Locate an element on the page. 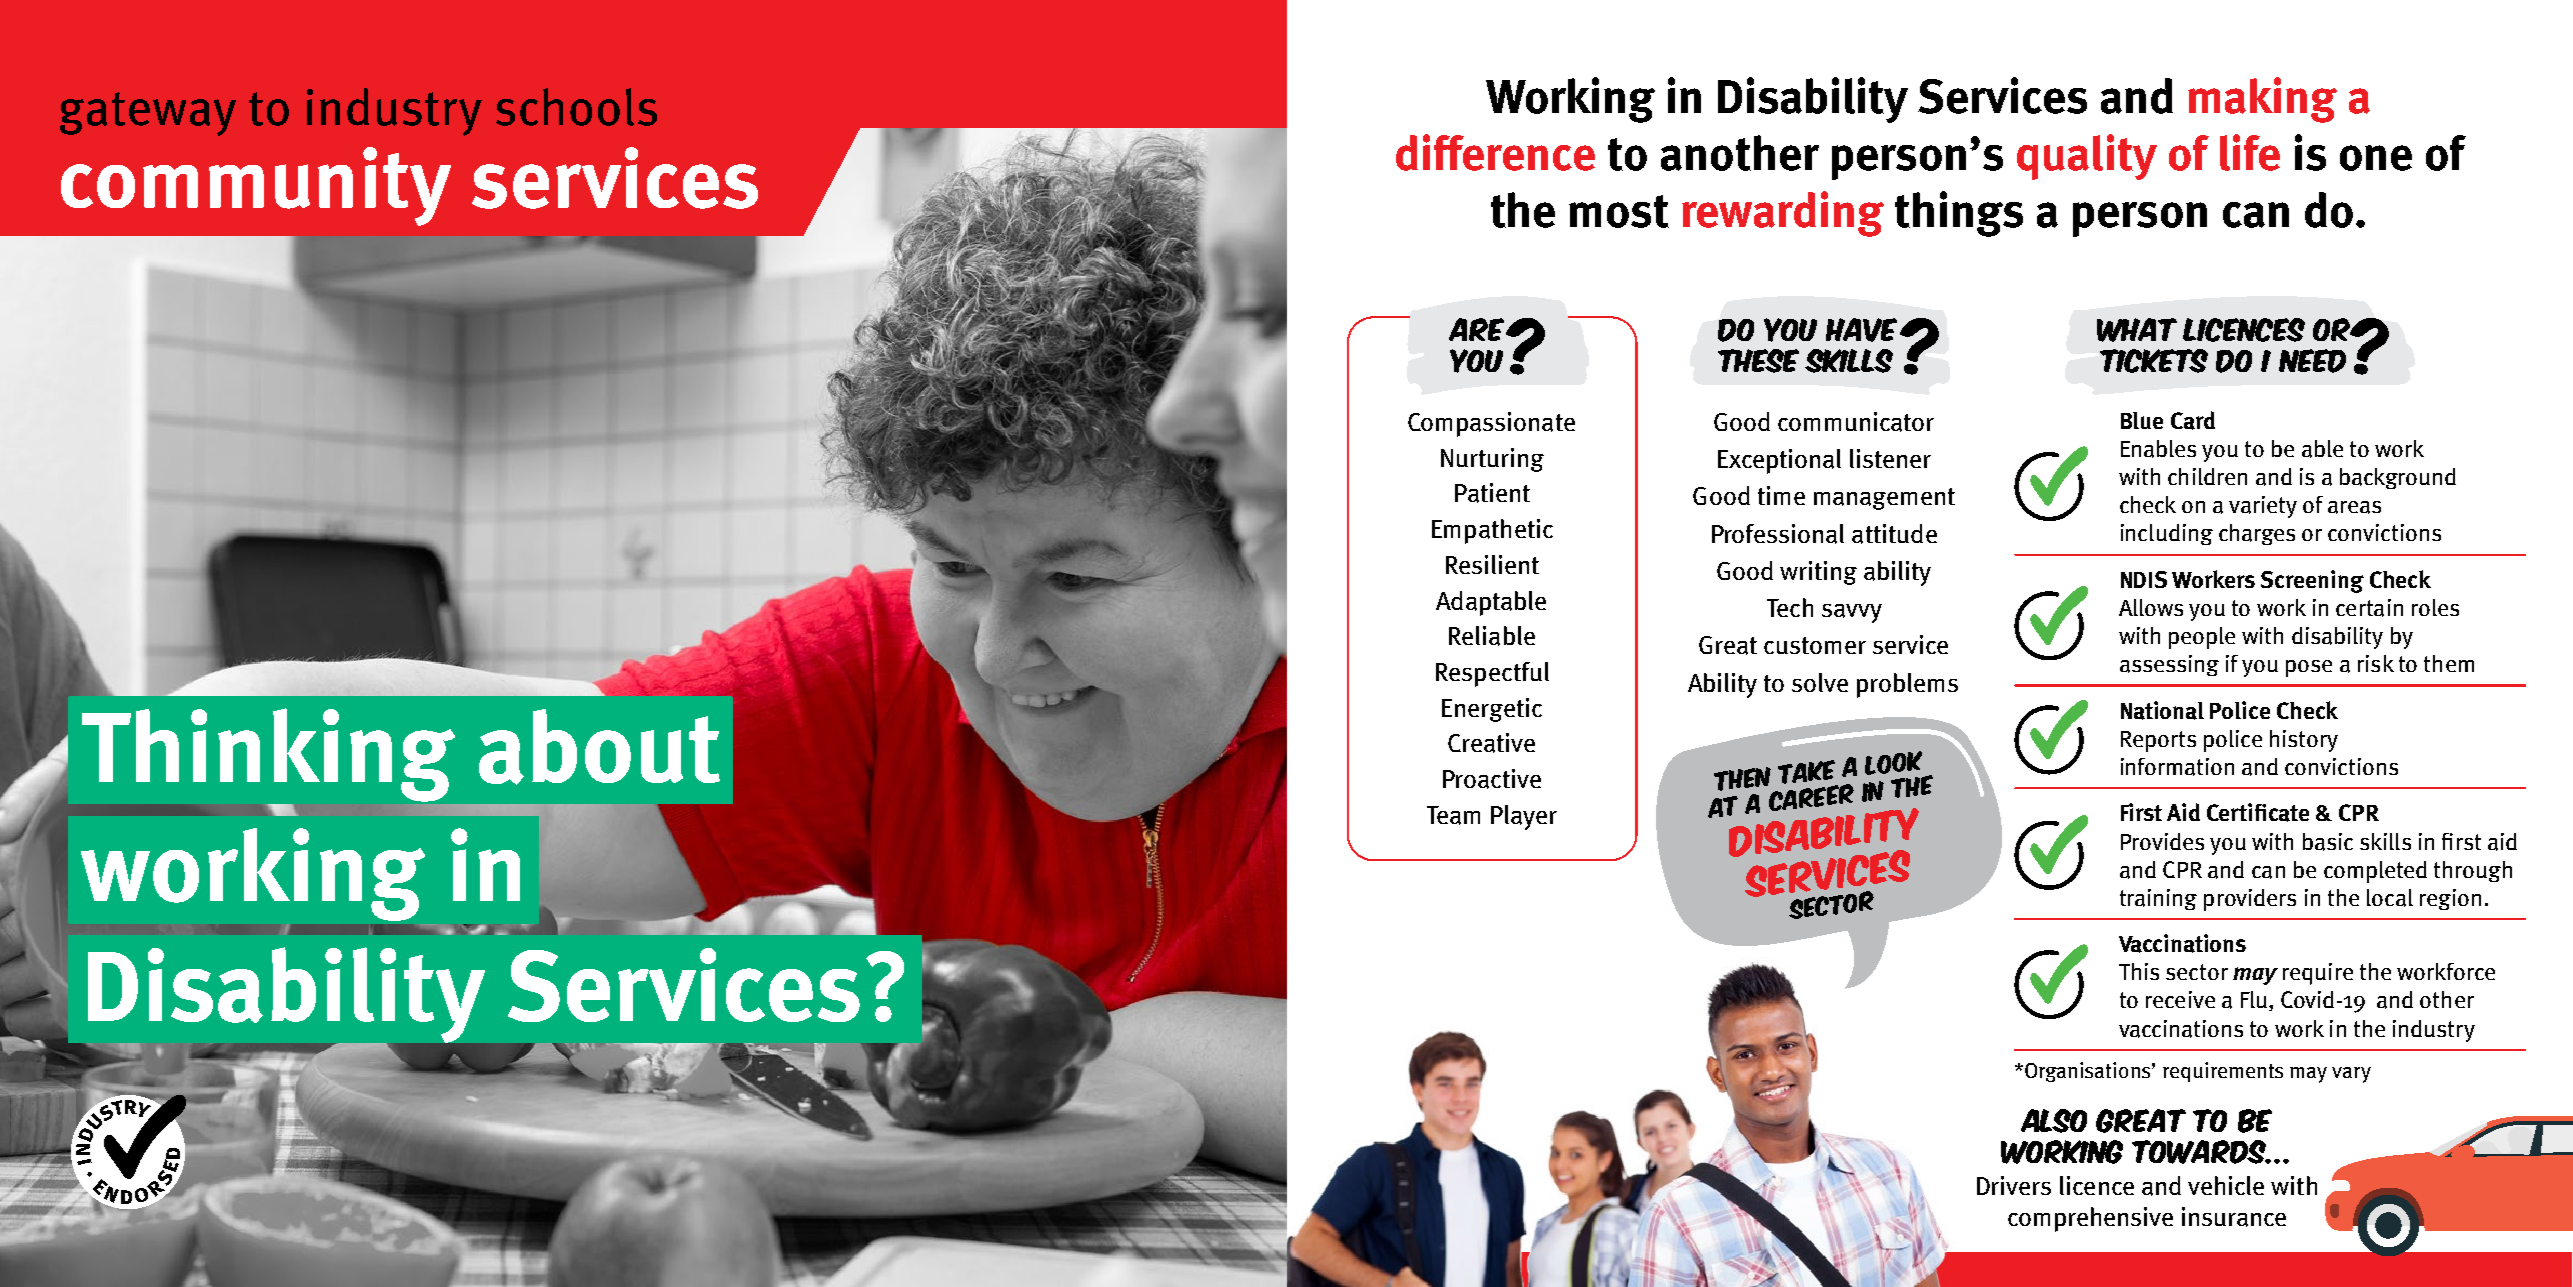 The image size is (2573, 1287). Drivers is located at coordinates (2014, 1185).
